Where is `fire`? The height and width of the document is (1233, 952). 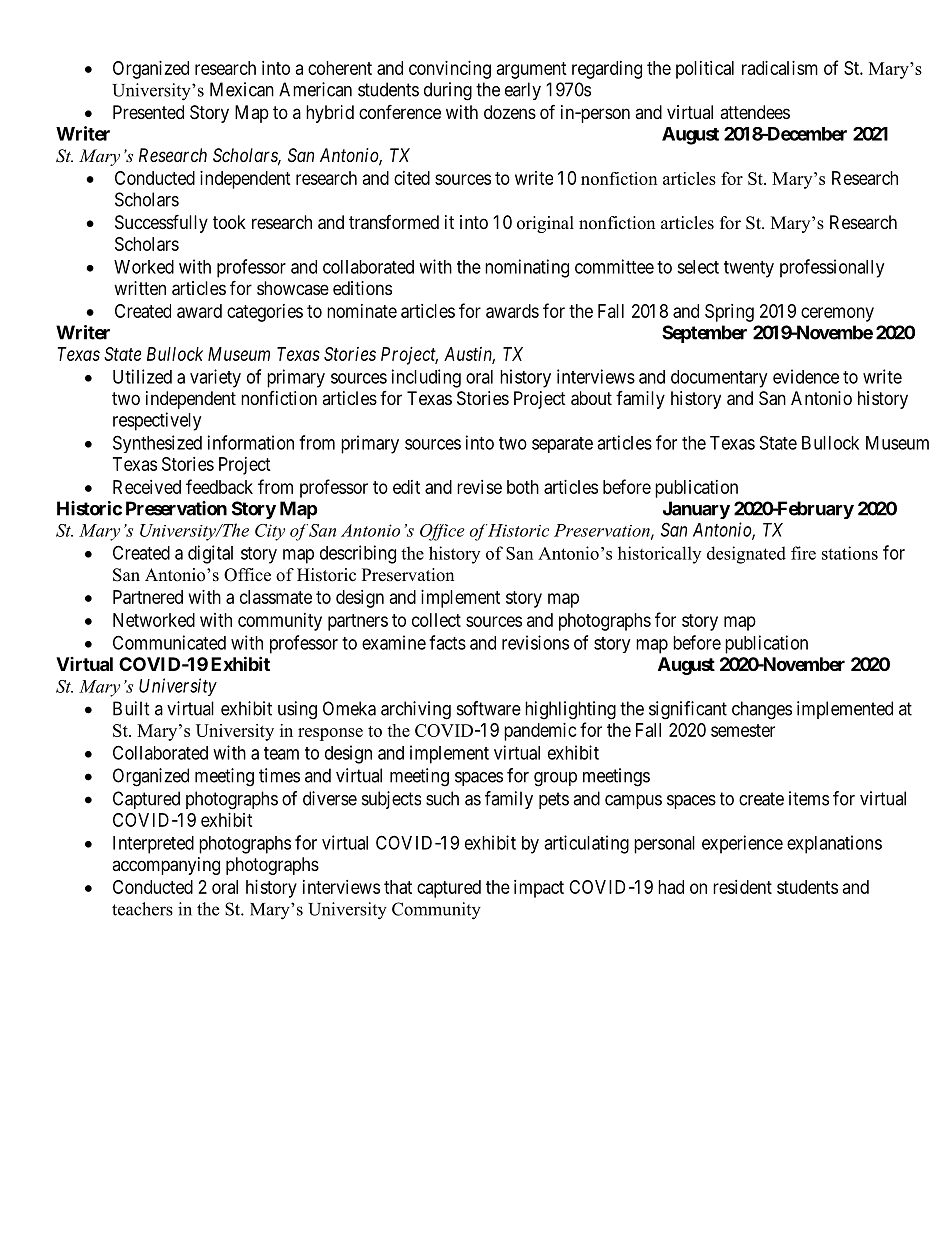 fire is located at coordinates (803, 553).
